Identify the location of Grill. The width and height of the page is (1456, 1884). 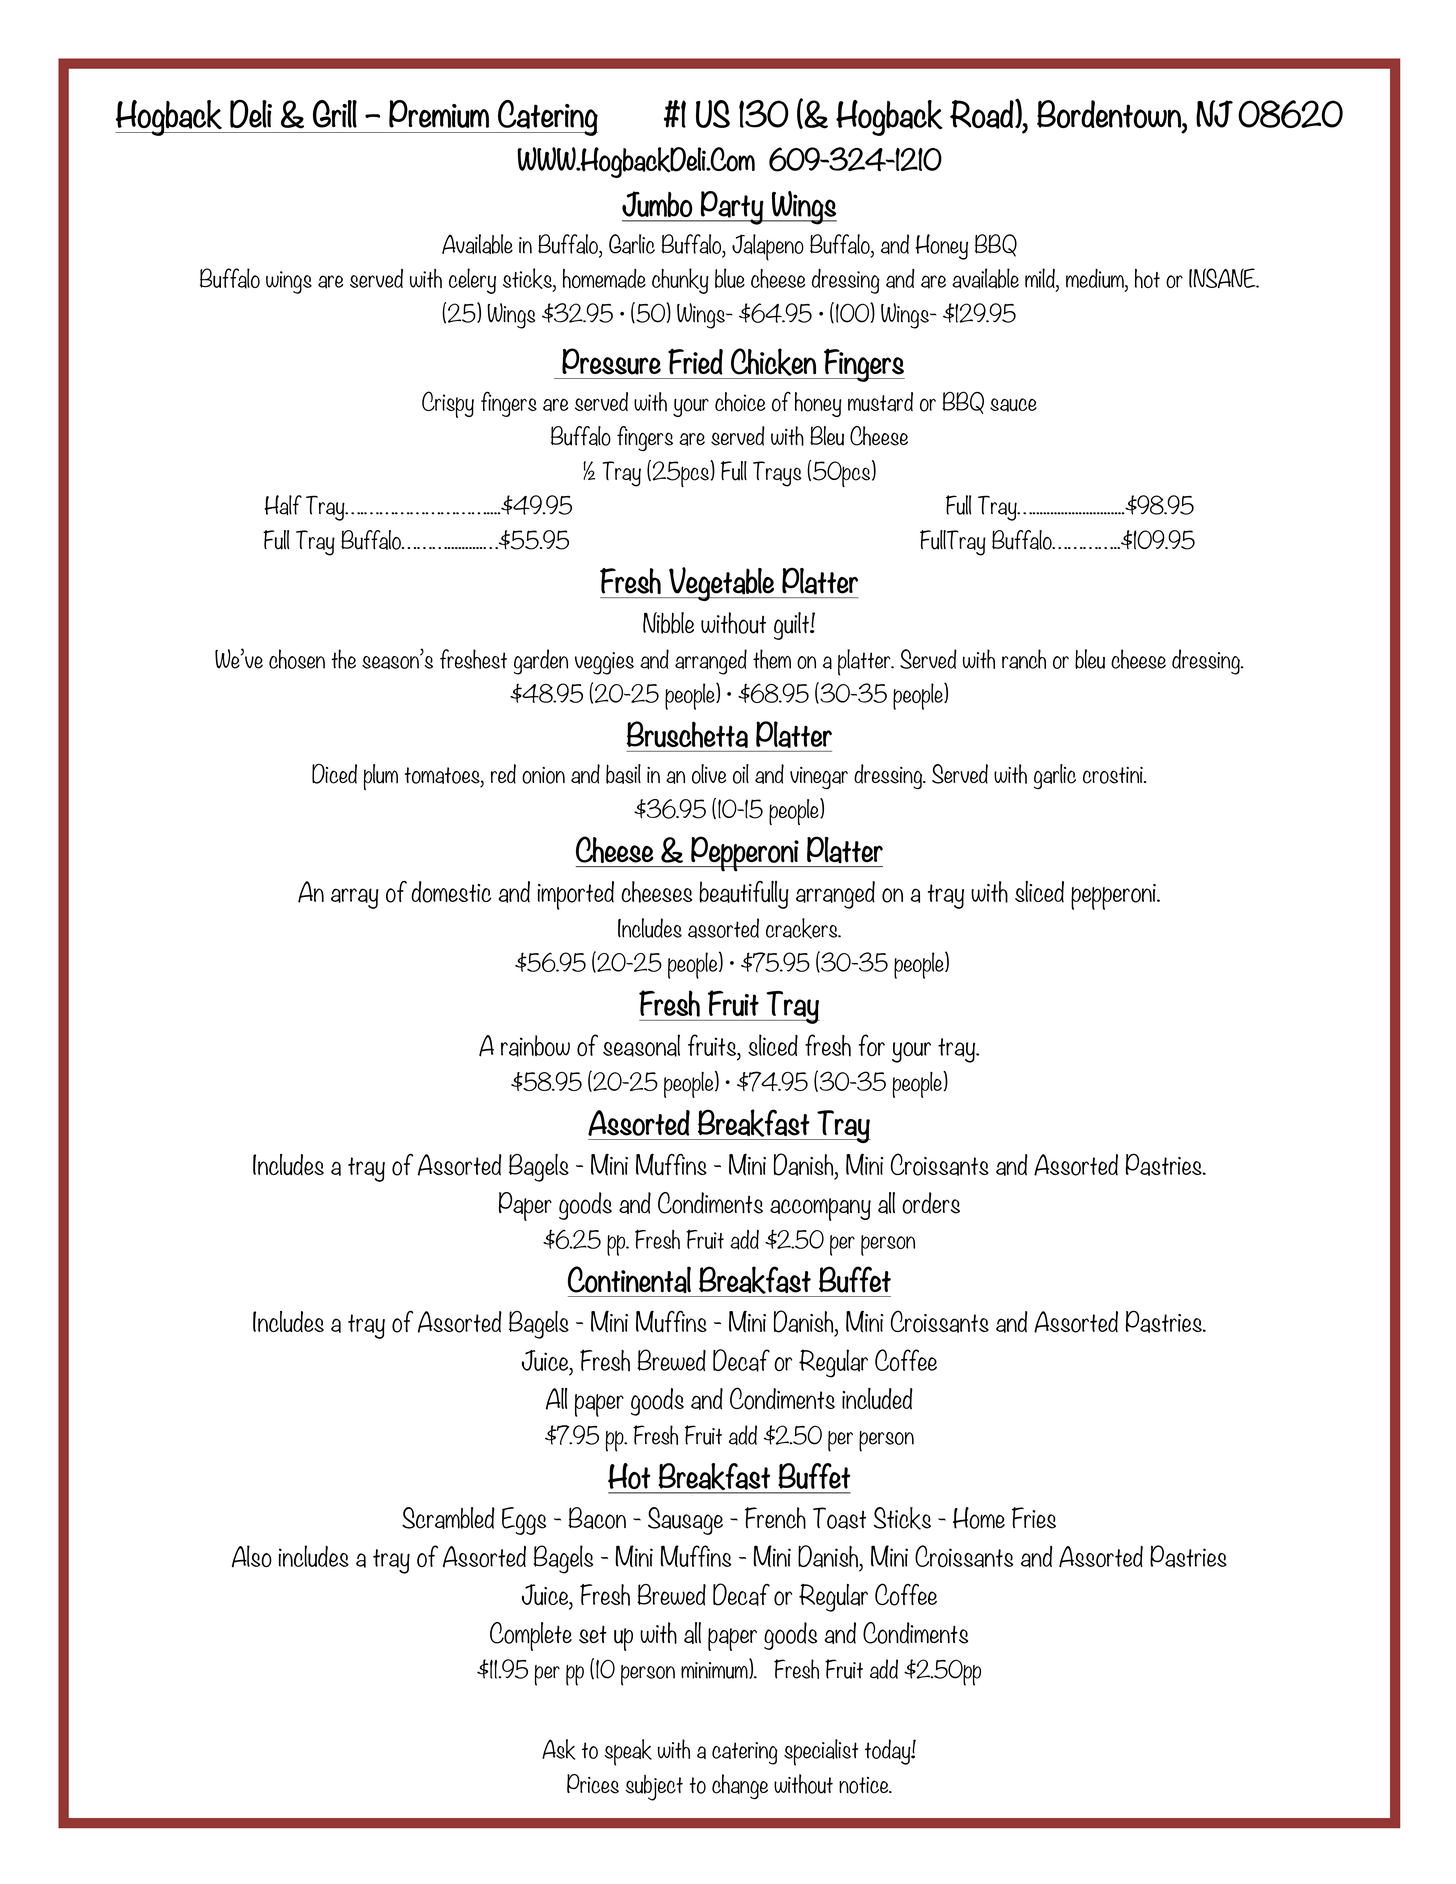
(335, 114).
